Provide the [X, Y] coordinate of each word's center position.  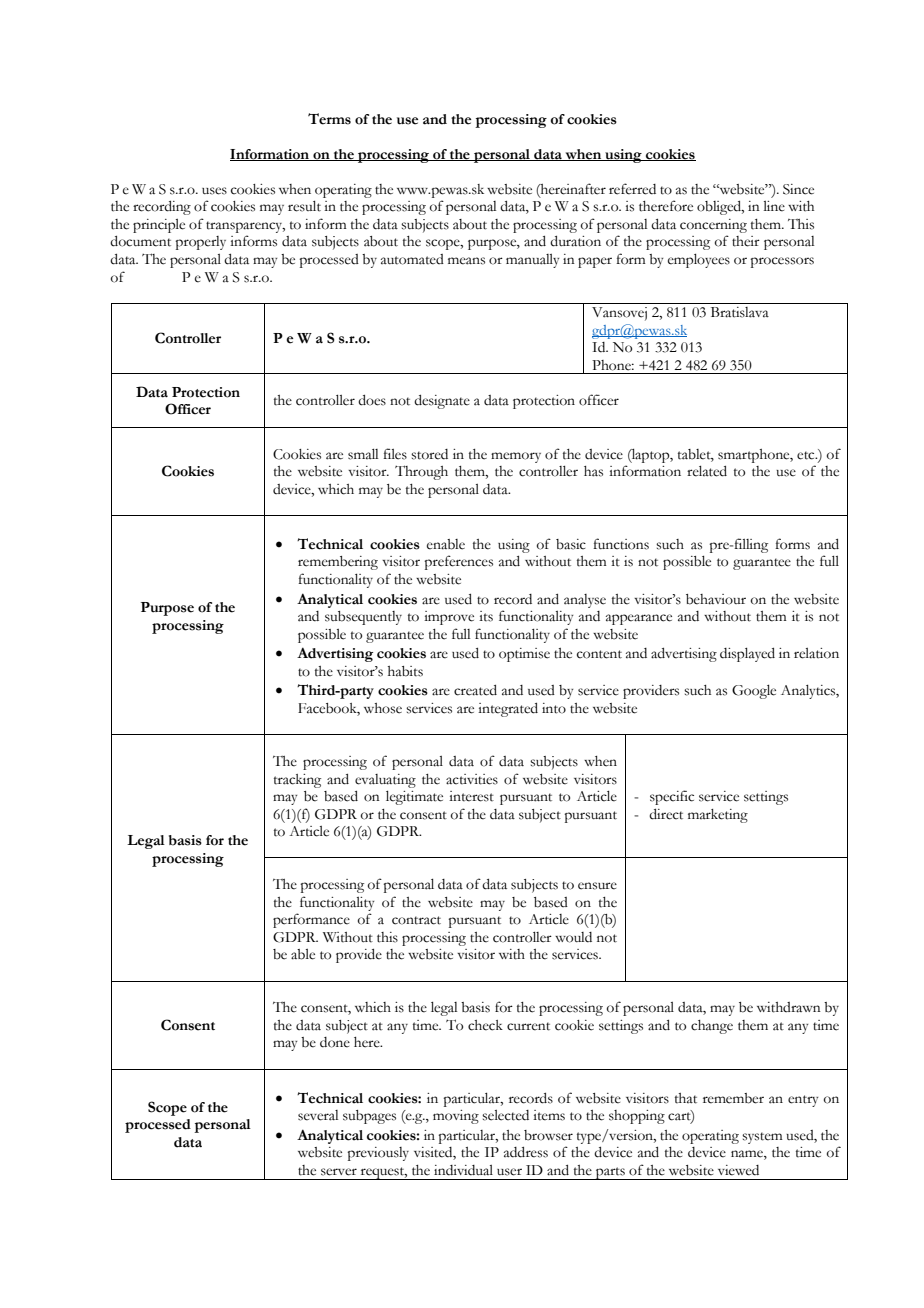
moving [456, 1117]
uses [214, 191]
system [762, 1138]
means [466, 261]
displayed [747, 655]
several [318, 1115]
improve [449, 618]
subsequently [363, 618]
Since [798, 189]
